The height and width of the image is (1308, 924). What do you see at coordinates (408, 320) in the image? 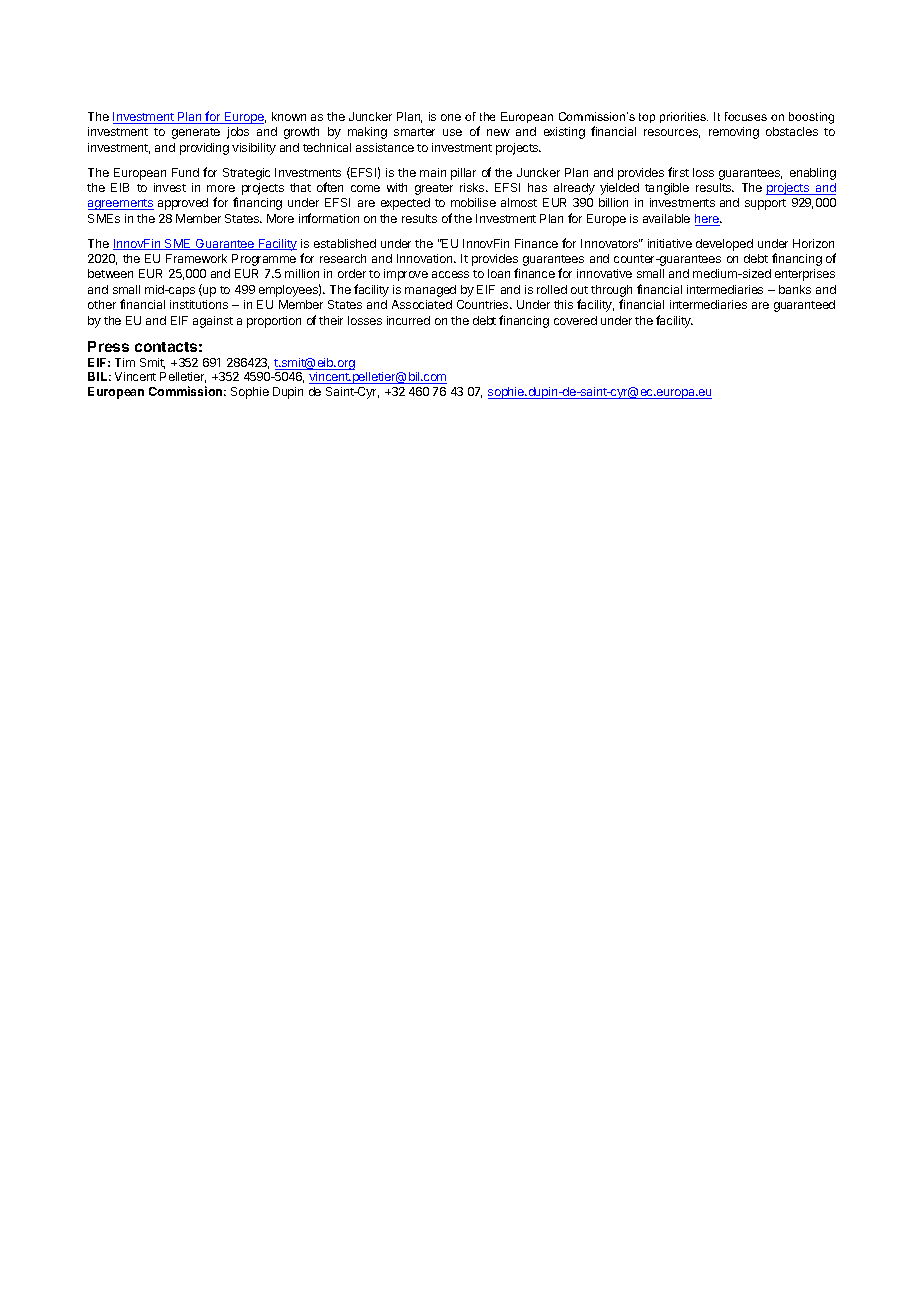
I see `incurred` at bounding box center [408, 320].
